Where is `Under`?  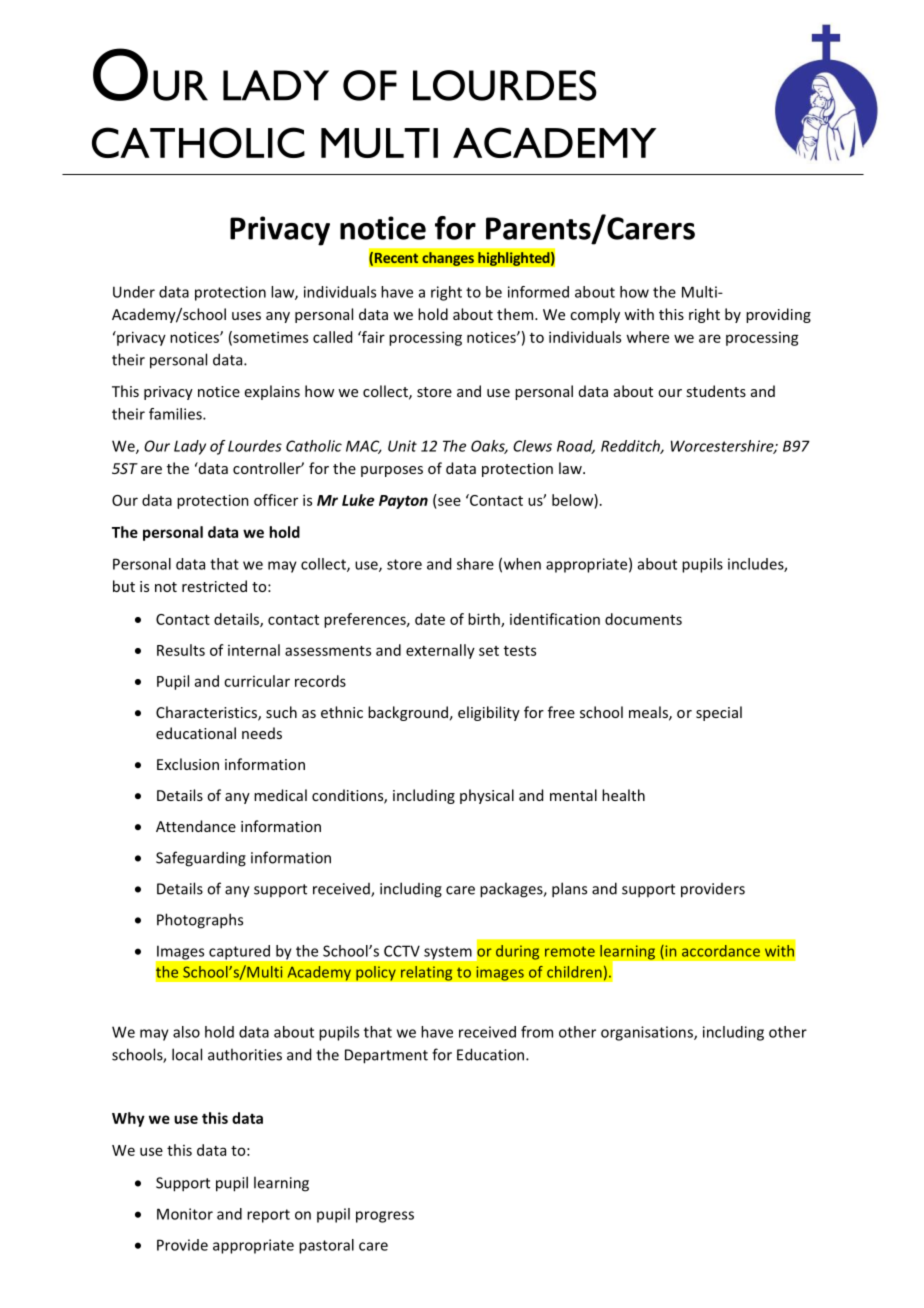 Under is located at coordinates (134, 292).
